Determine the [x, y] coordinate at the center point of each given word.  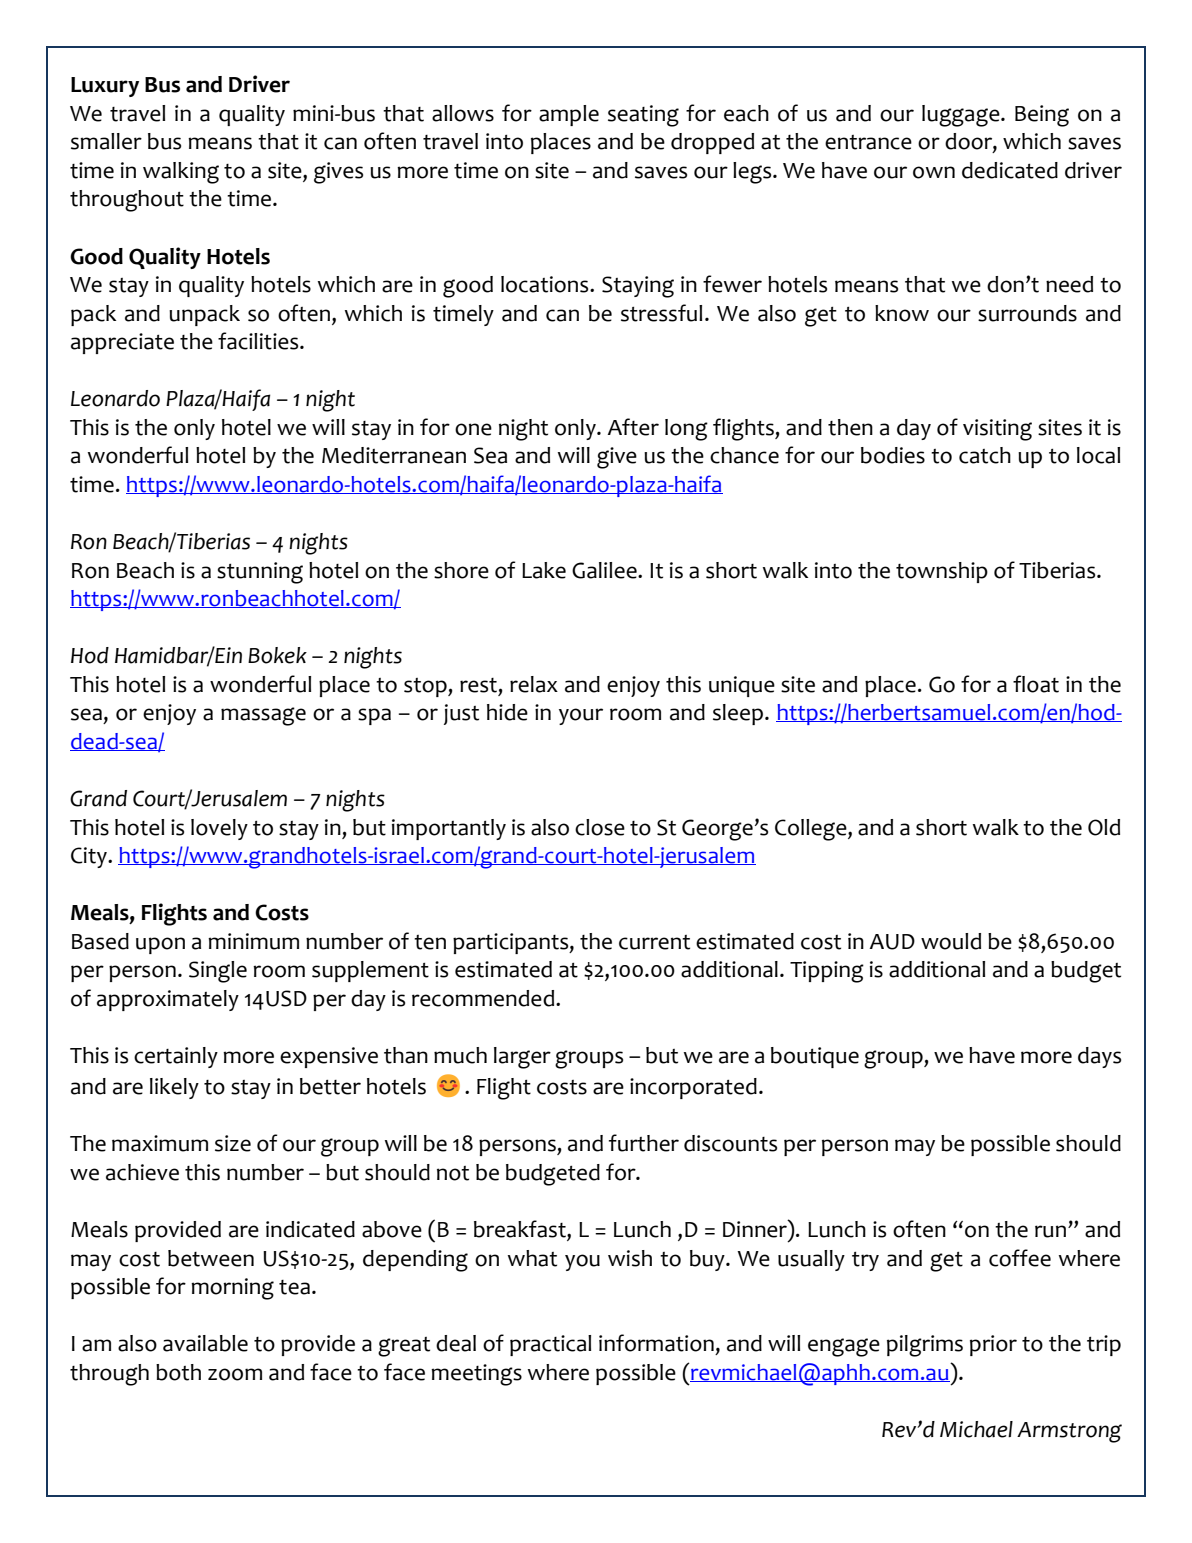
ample [569, 115]
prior [993, 1345]
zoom [235, 1374]
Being [1042, 116]
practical [550, 1345]
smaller [106, 141]
